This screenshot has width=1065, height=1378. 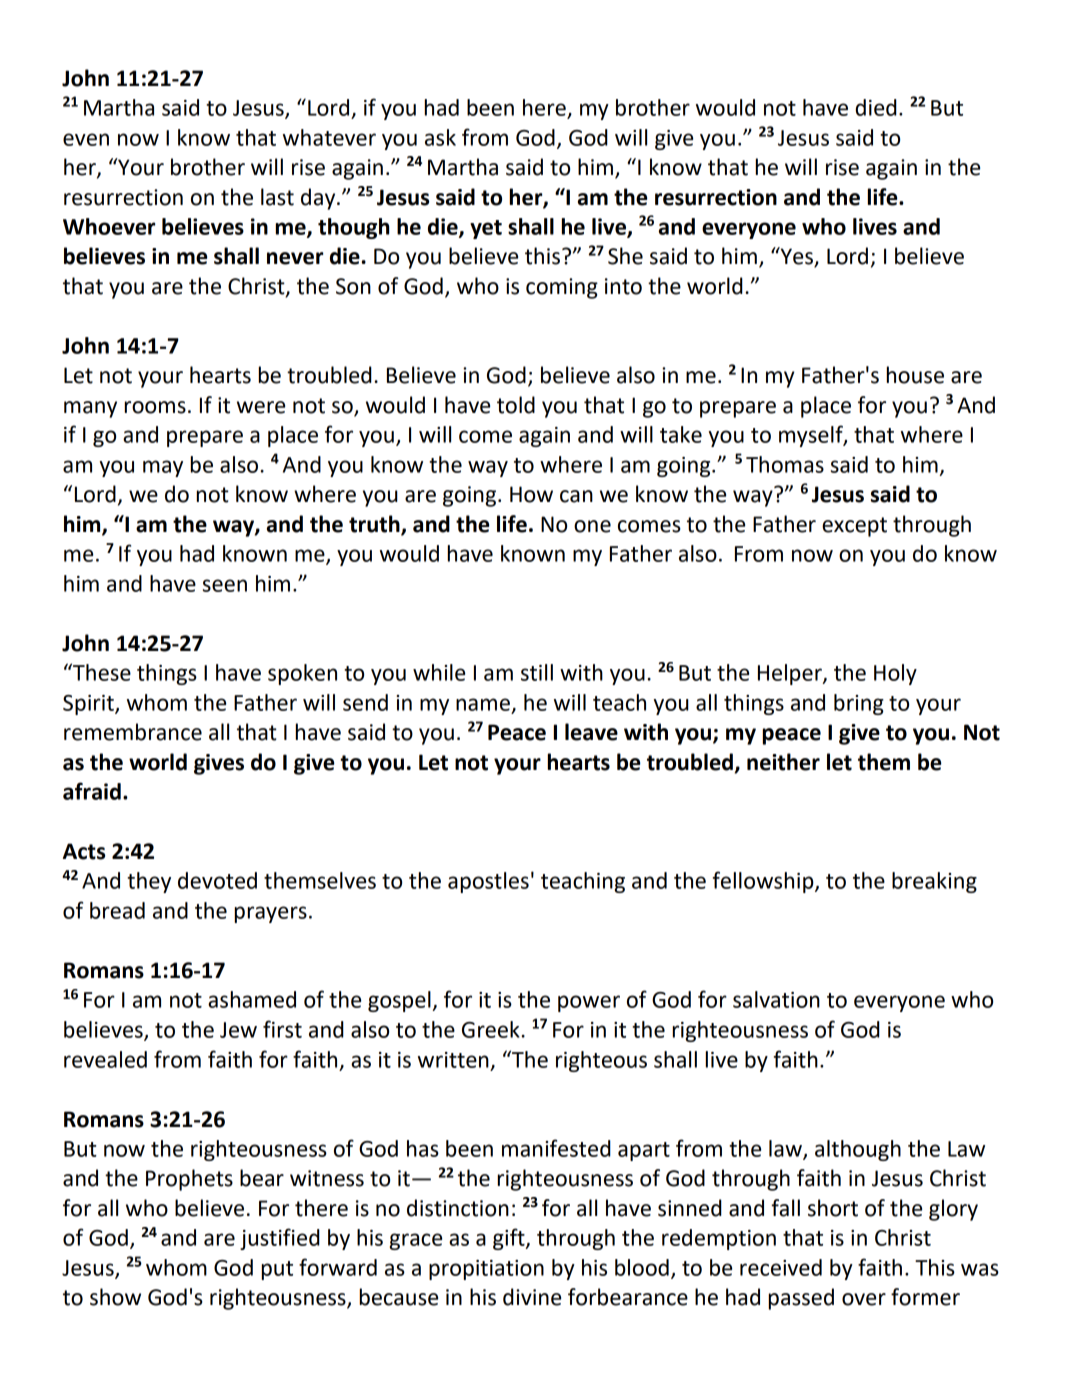 I want to click on put, so click(x=277, y=1270).
